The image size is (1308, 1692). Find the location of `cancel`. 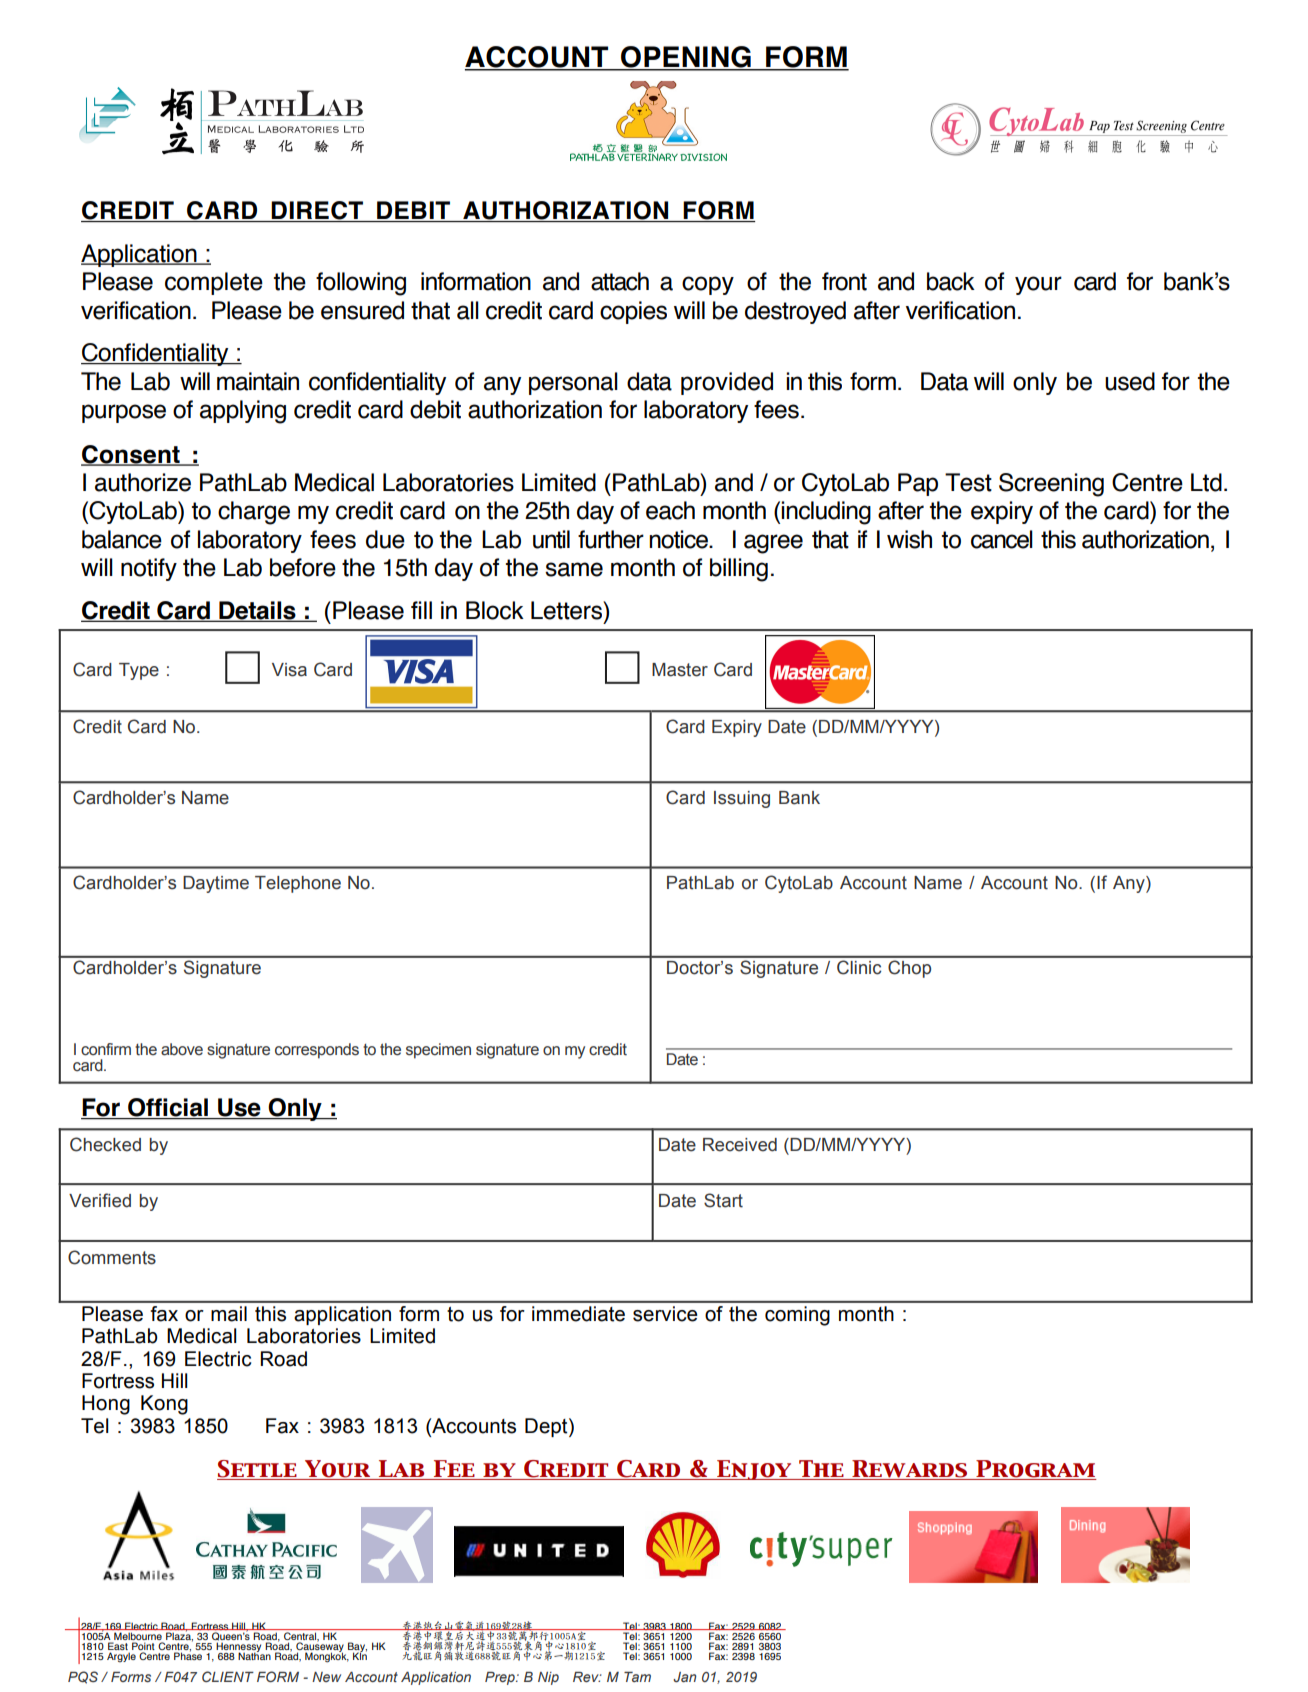

cancel is located at coordinates (1002, 539).
